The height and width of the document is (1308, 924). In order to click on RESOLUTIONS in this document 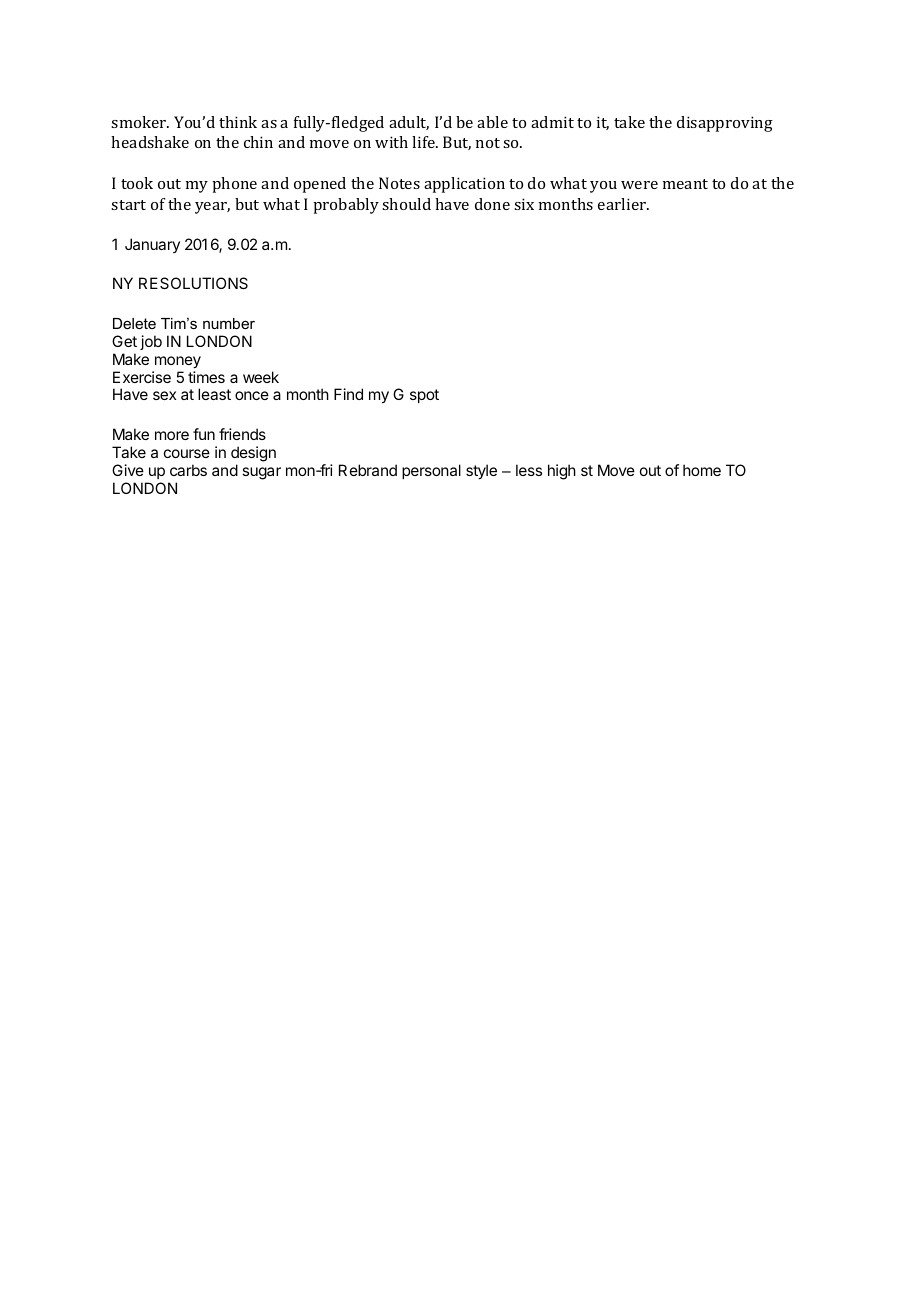, I will do `click(193, 283)`.
